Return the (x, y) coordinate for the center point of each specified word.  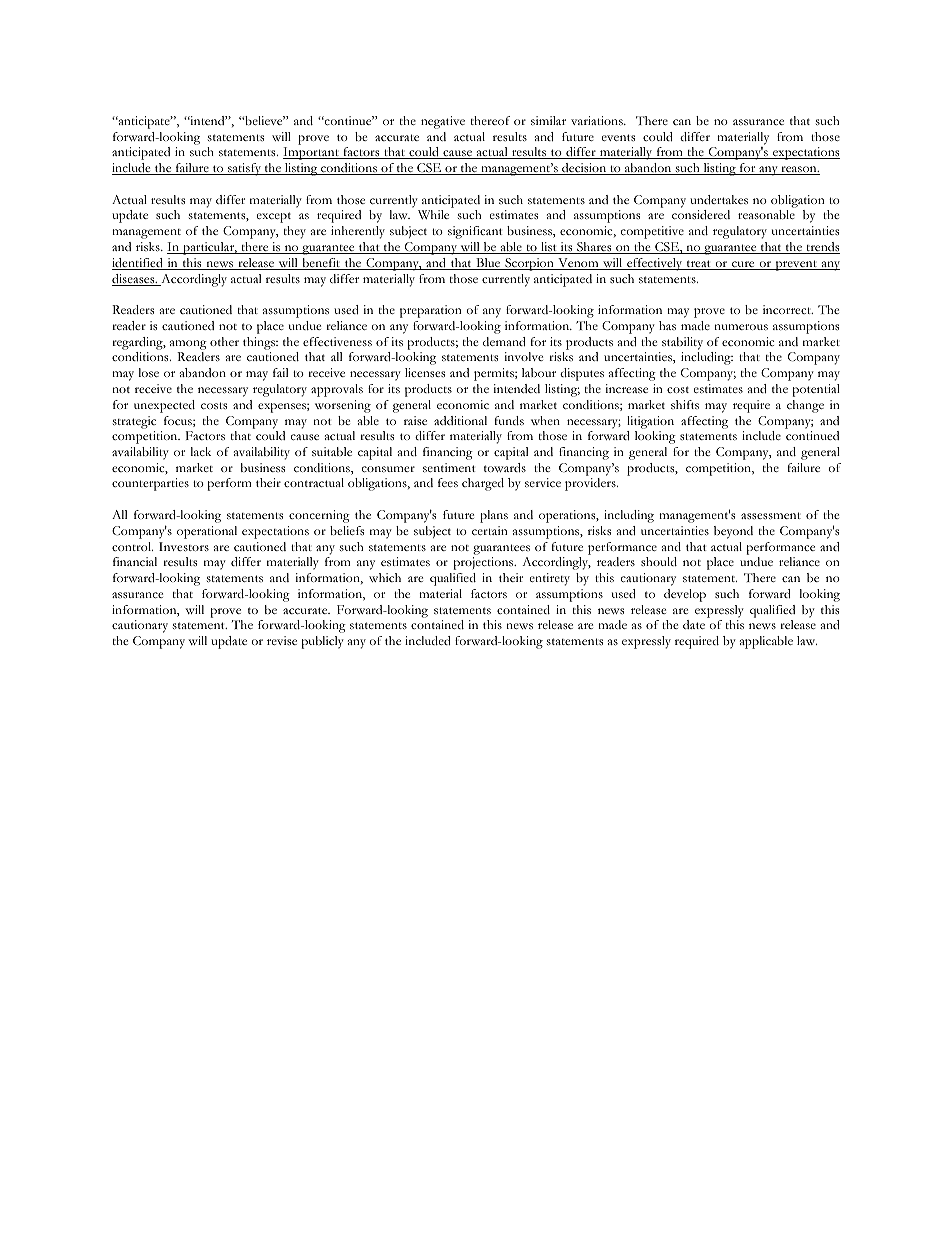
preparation (431, 311)
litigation (650, 422)
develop (685, 595)
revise (282, 640)
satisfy (244, 169)
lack (201, 451)
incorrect (788, 309)
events (618, 137)
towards (505, 467)
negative (443, 122)
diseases (134, 280)
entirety (550, 579)
